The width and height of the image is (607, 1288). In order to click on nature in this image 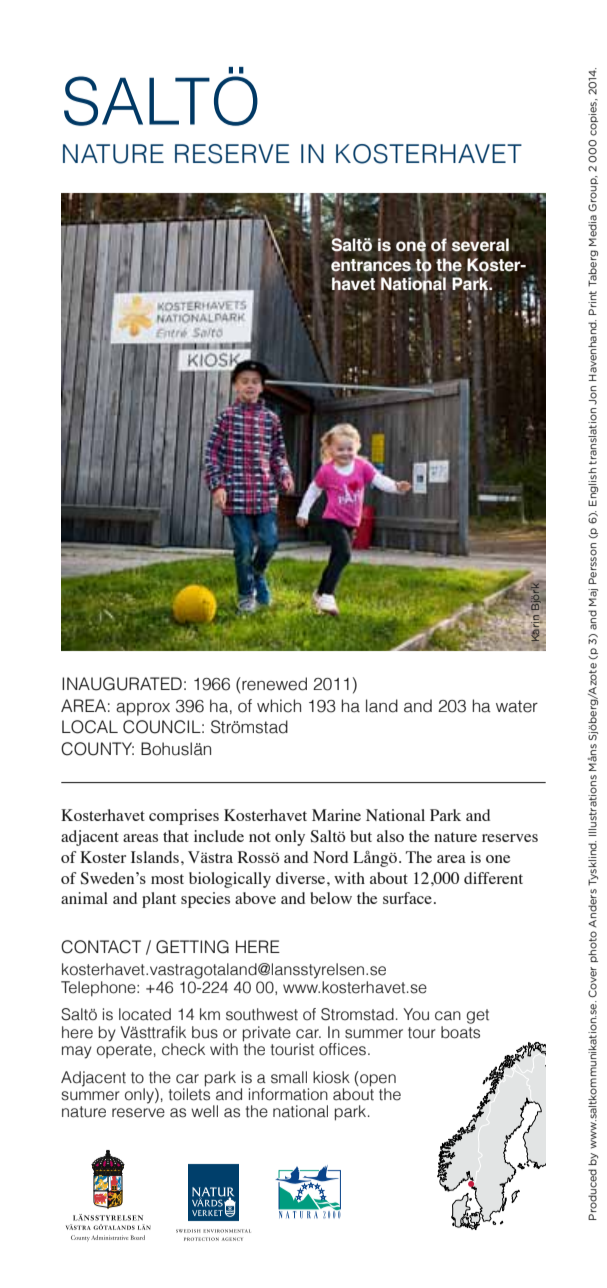, I will do `click(455, 837)`.
